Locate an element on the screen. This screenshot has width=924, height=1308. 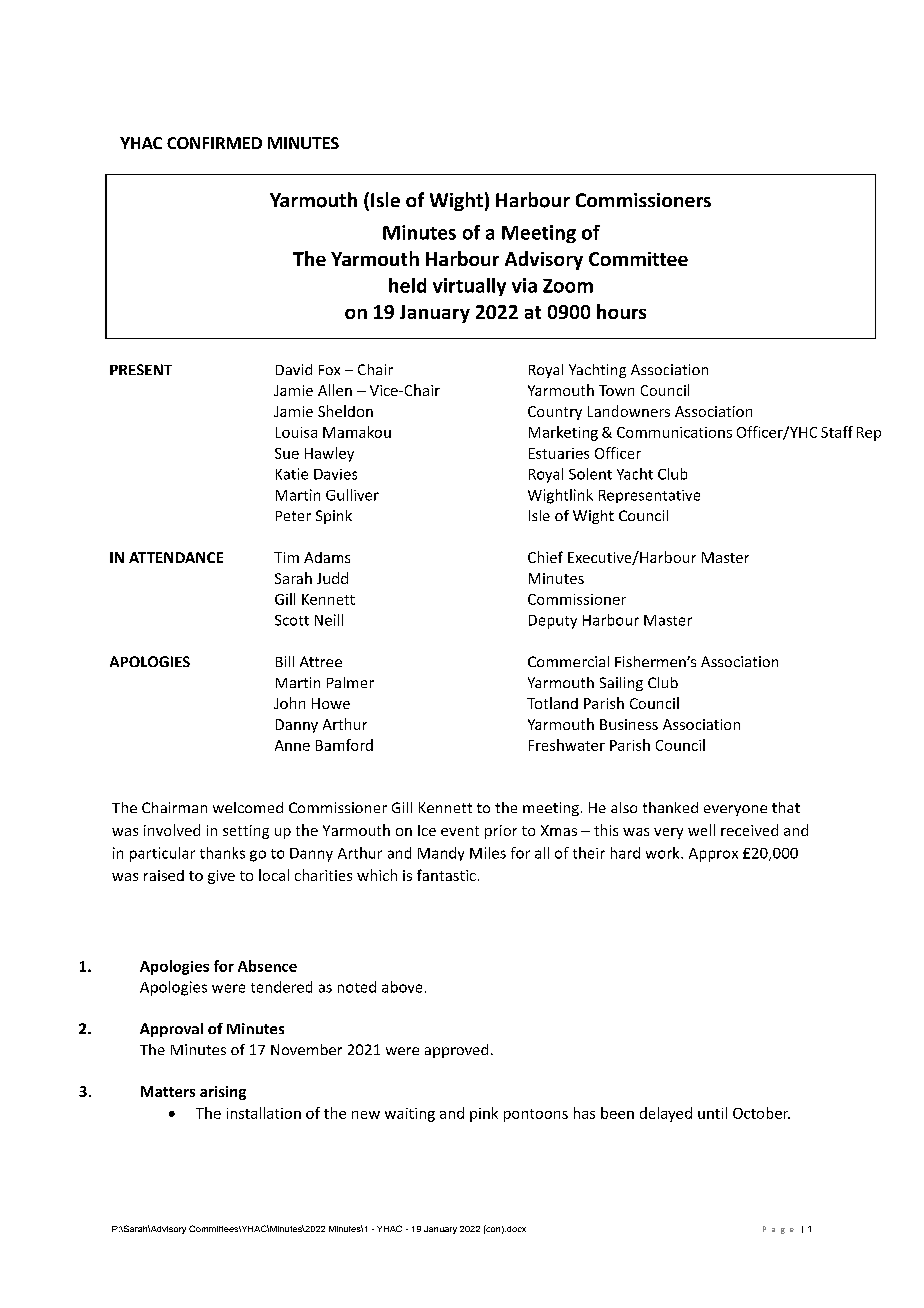
David is located at coordinates (294, 369).
